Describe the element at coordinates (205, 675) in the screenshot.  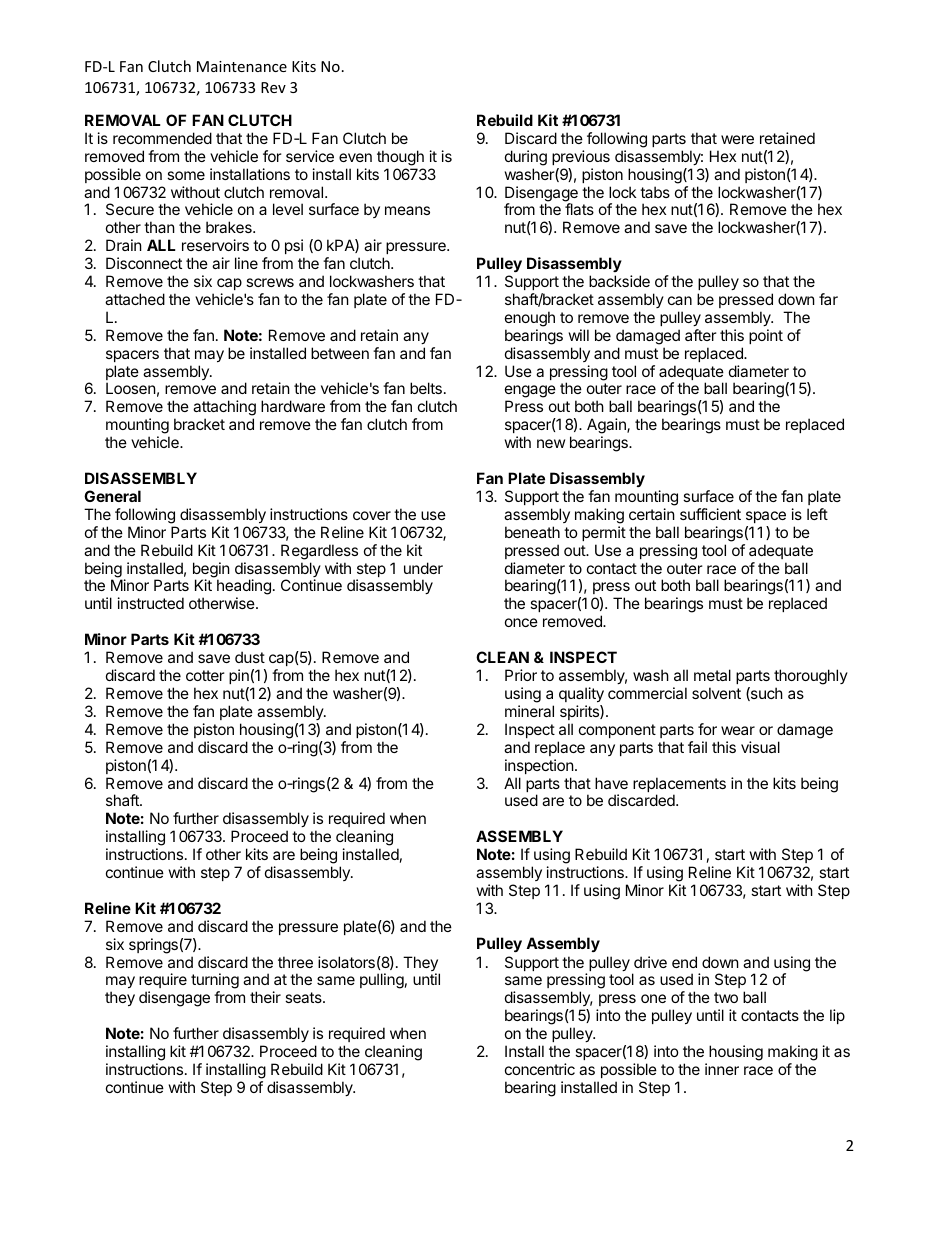
I see `cotter` at that location.
